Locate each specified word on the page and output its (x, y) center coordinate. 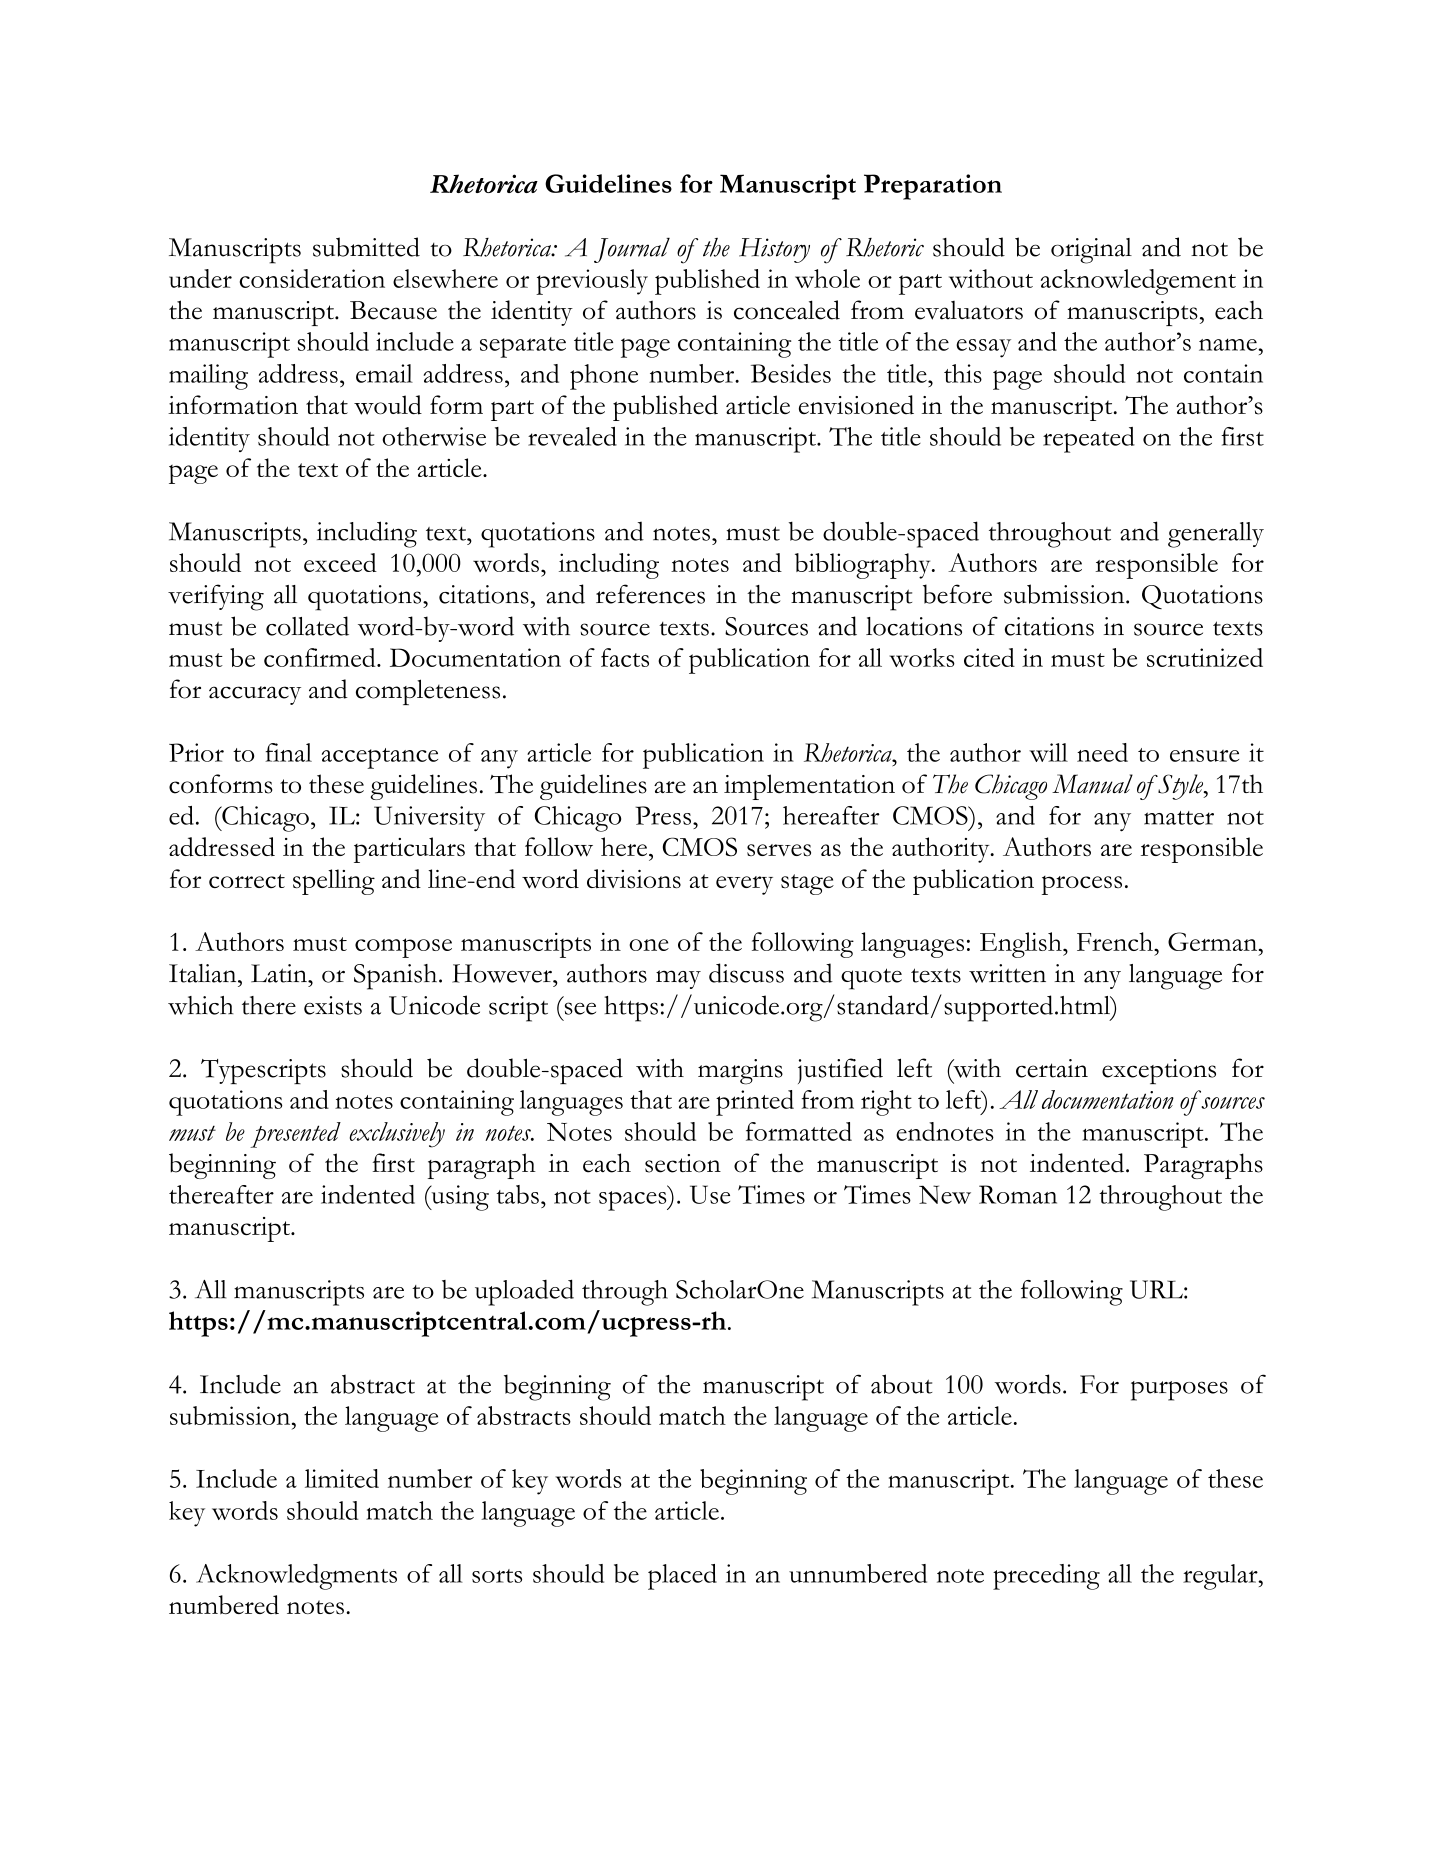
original (1091, 251)
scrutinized (1205, 657)
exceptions (1159, 1071)
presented (295, 1135)
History (774, 250)
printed (755, 1103)
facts (625, 657)
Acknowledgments (296, 1577)
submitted (366, 247)
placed (682, 1577)
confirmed (321, 657)
